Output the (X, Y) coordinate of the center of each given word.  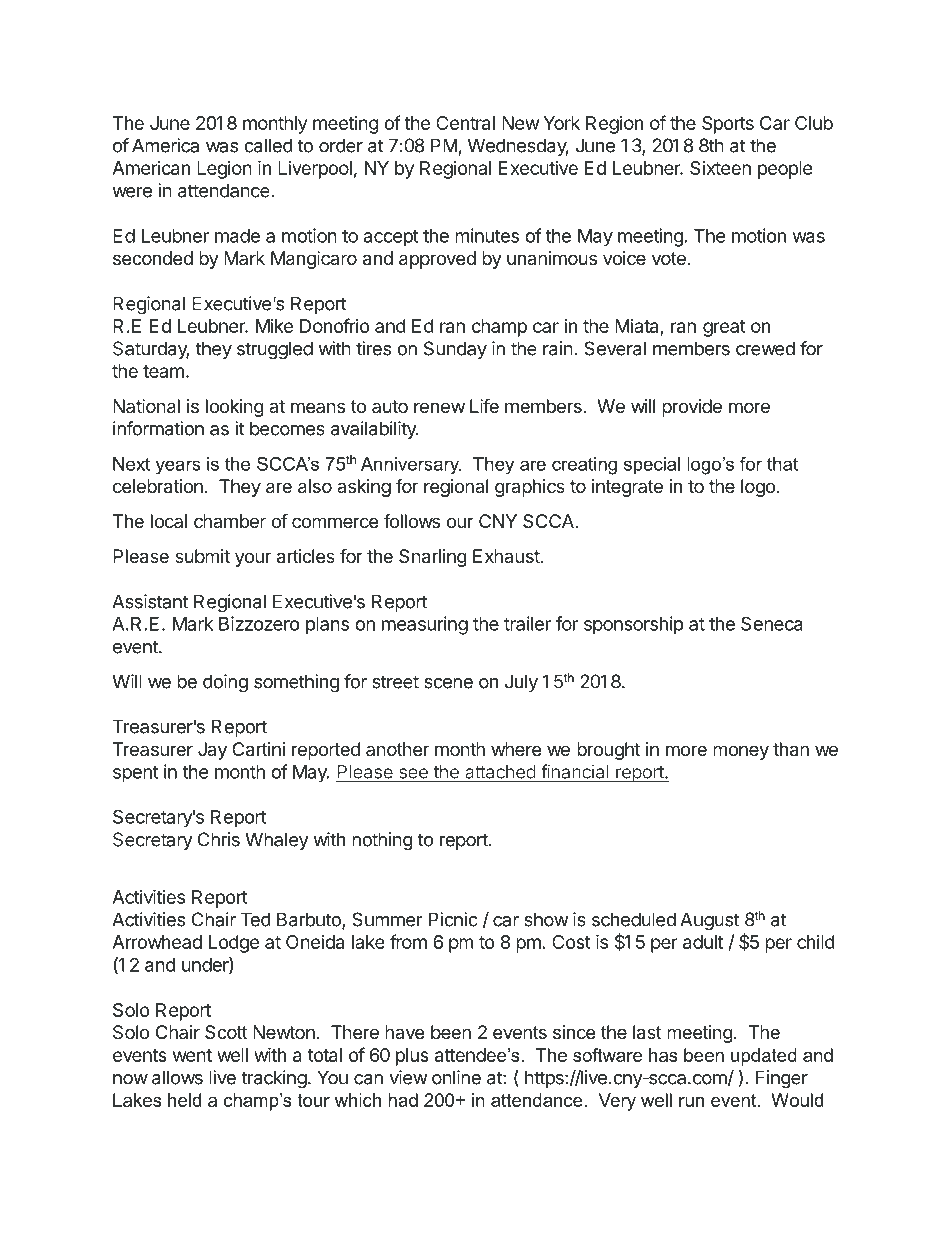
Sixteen (720, 168)
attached (500, 773)
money (741, 752)
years (178, 467)
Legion (224, 170)
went (192, 1055)
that (782, 464)
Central (465, 123)
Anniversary (411, 465)
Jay (212, 751)
